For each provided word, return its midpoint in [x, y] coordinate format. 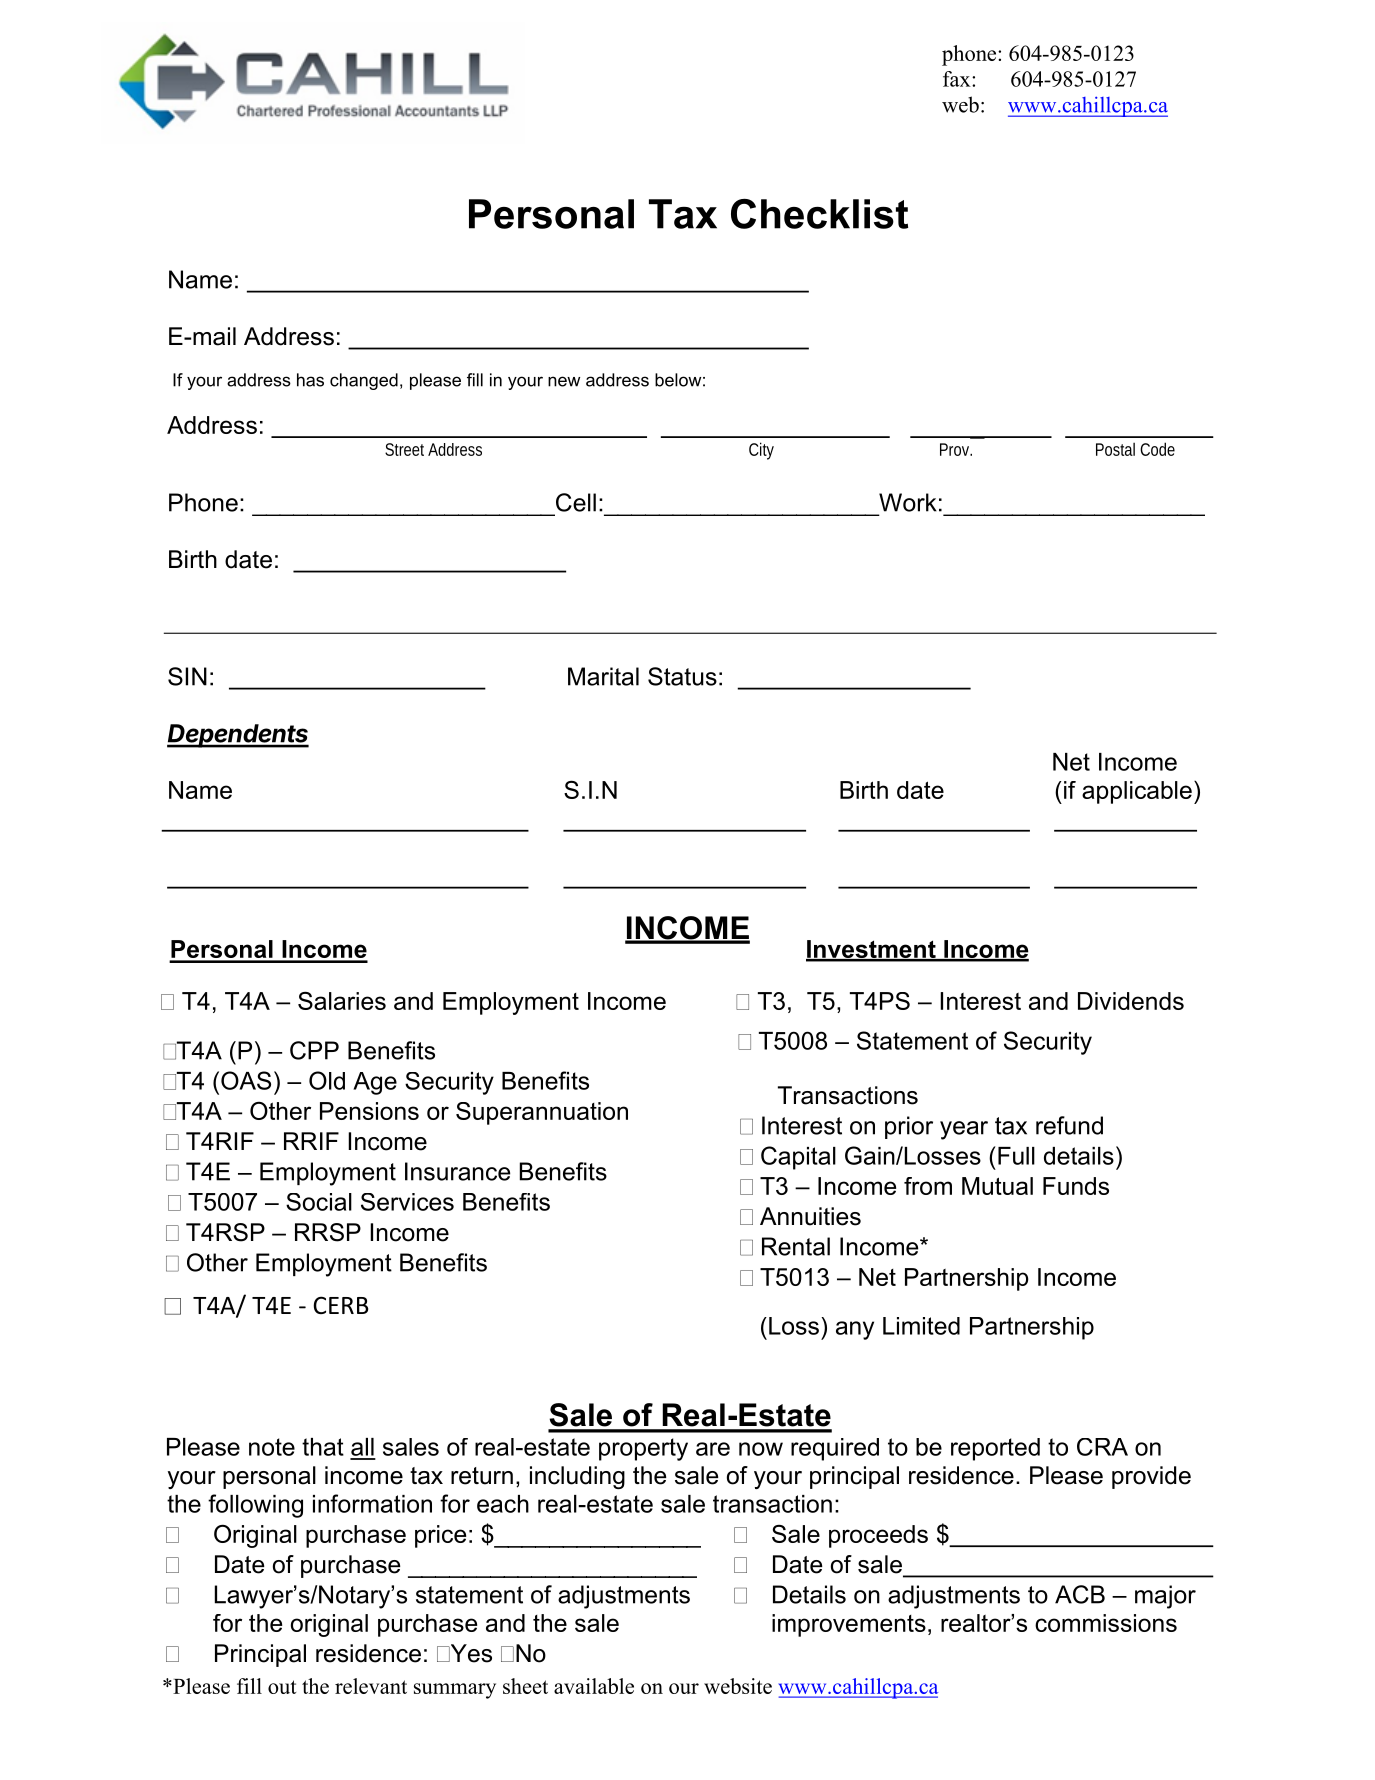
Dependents [238, 736]
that [323, 1447]
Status [682, 676]
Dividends [1131, 1001]
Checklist [819, 214]
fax [958, 79]
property [643, 1449]
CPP [314, 1050]
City [761, 451]
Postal [1115, 449]
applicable [1137, 792]
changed [364, 381]
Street [404, 449]
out [282, 1687]
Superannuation [542, 1113]
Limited [921, 1326]
